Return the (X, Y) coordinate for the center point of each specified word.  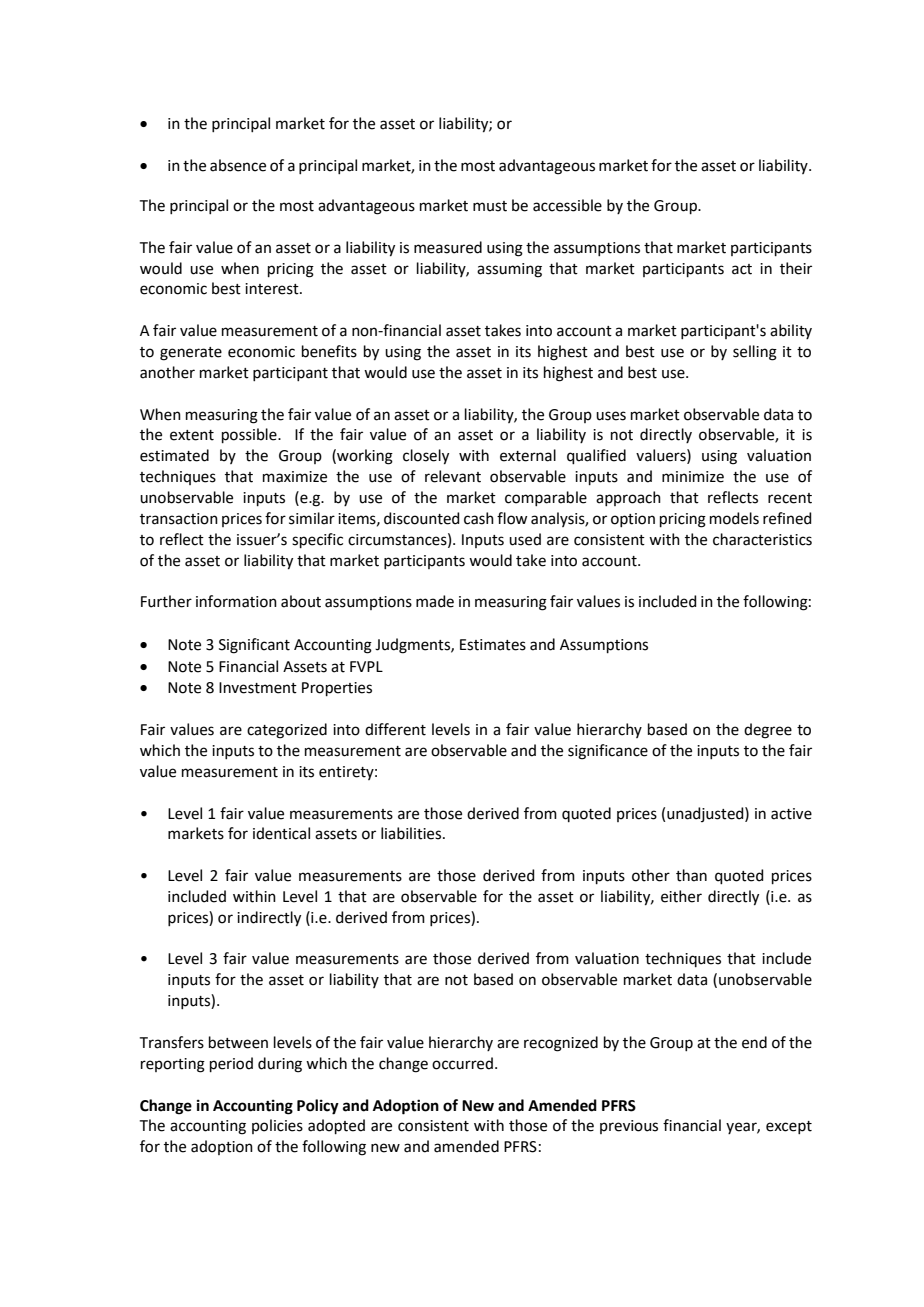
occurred (462, 1063)
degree (768, 731)
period (231, 1064)
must (490, 206)
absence (238, 165)
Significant (254, 646)
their (796, 268)
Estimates (493, 645)
